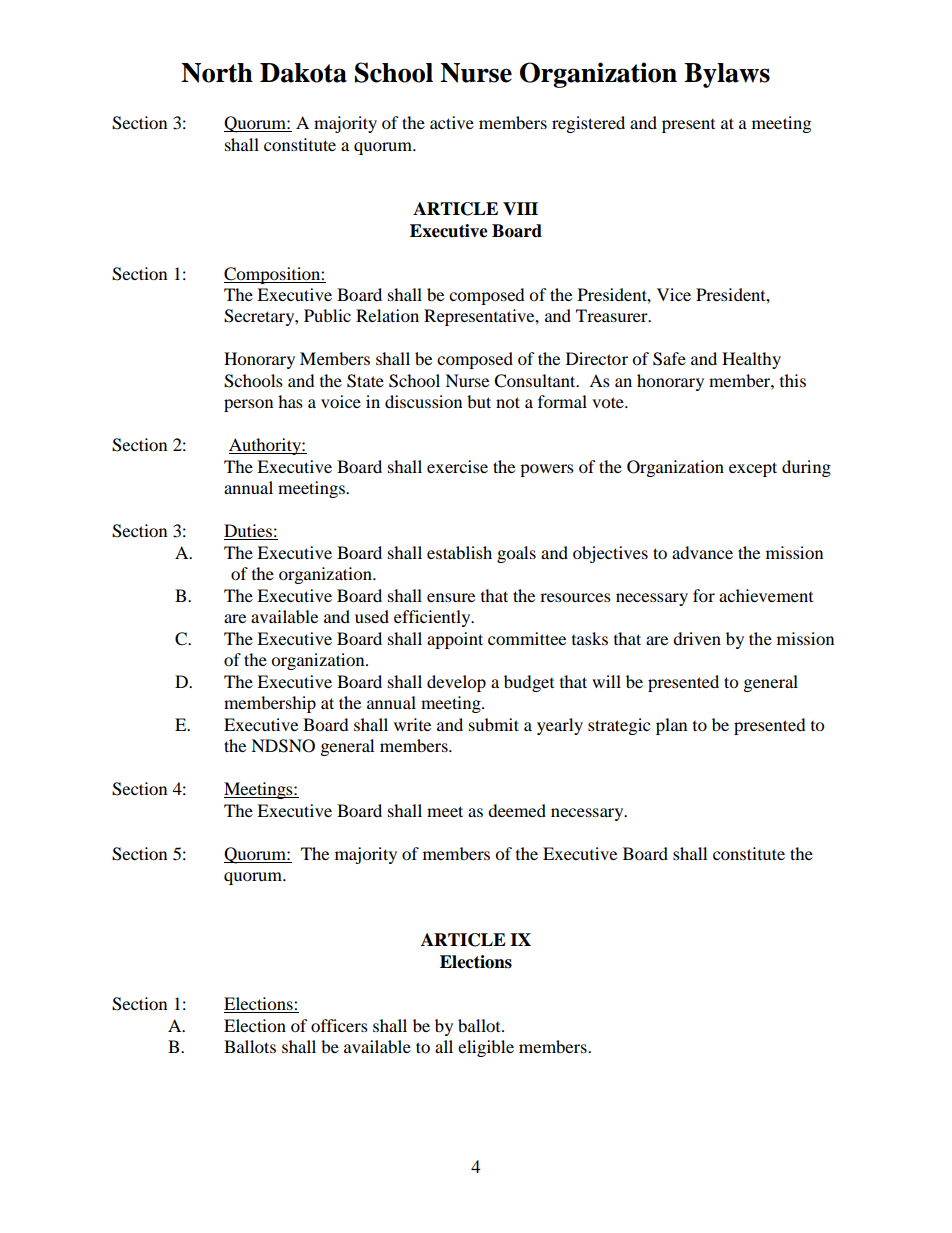 The width and height of the screenshot is (952, 1233). I want to click on officers, so click(339, 1025).
